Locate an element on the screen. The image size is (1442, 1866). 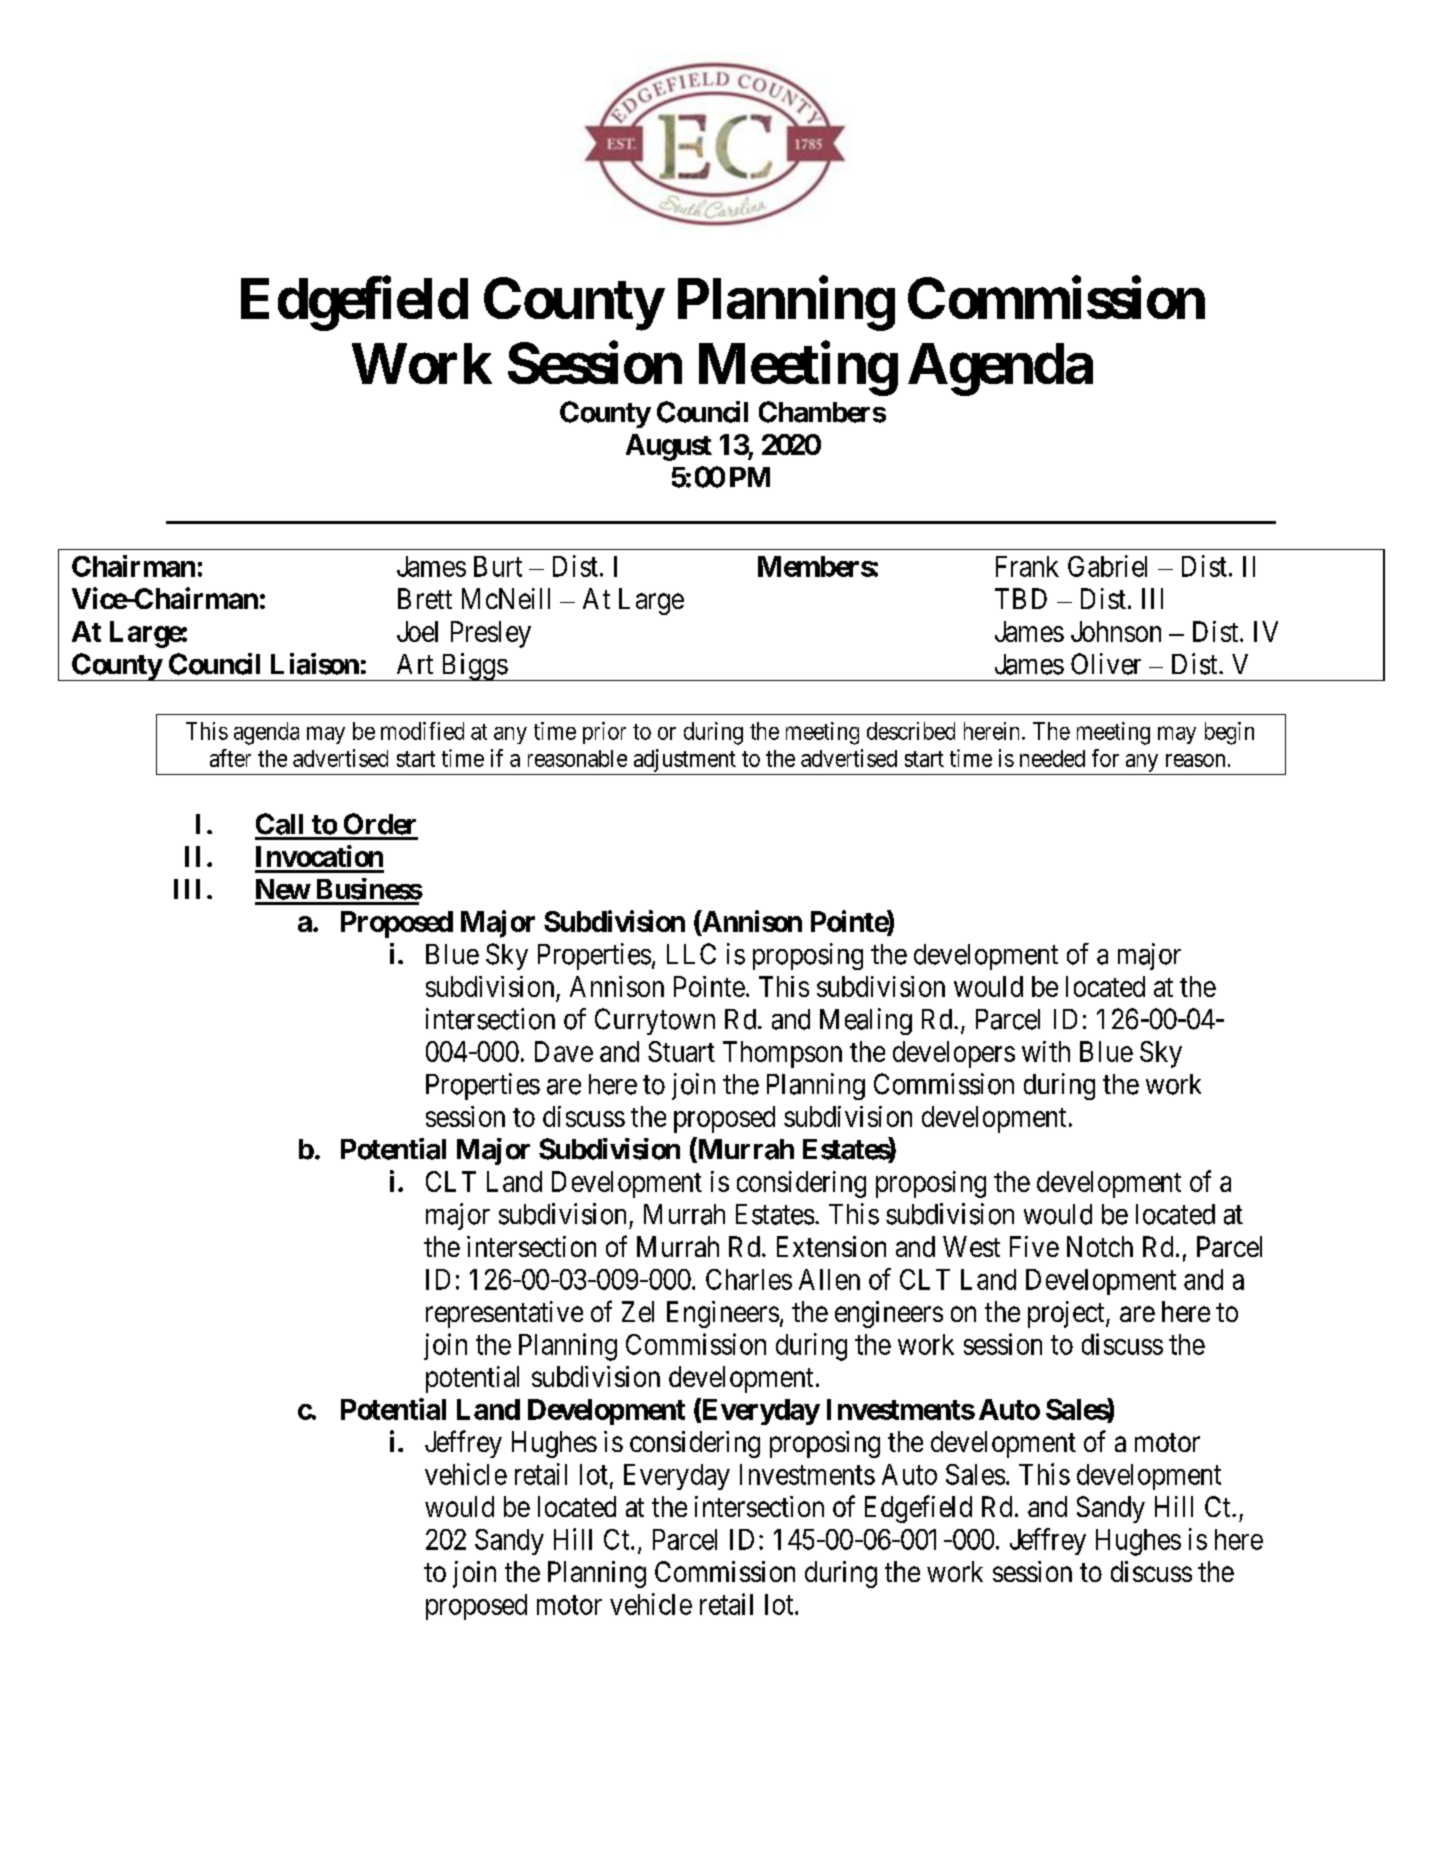
modified is located at coordinates (422, 731).
